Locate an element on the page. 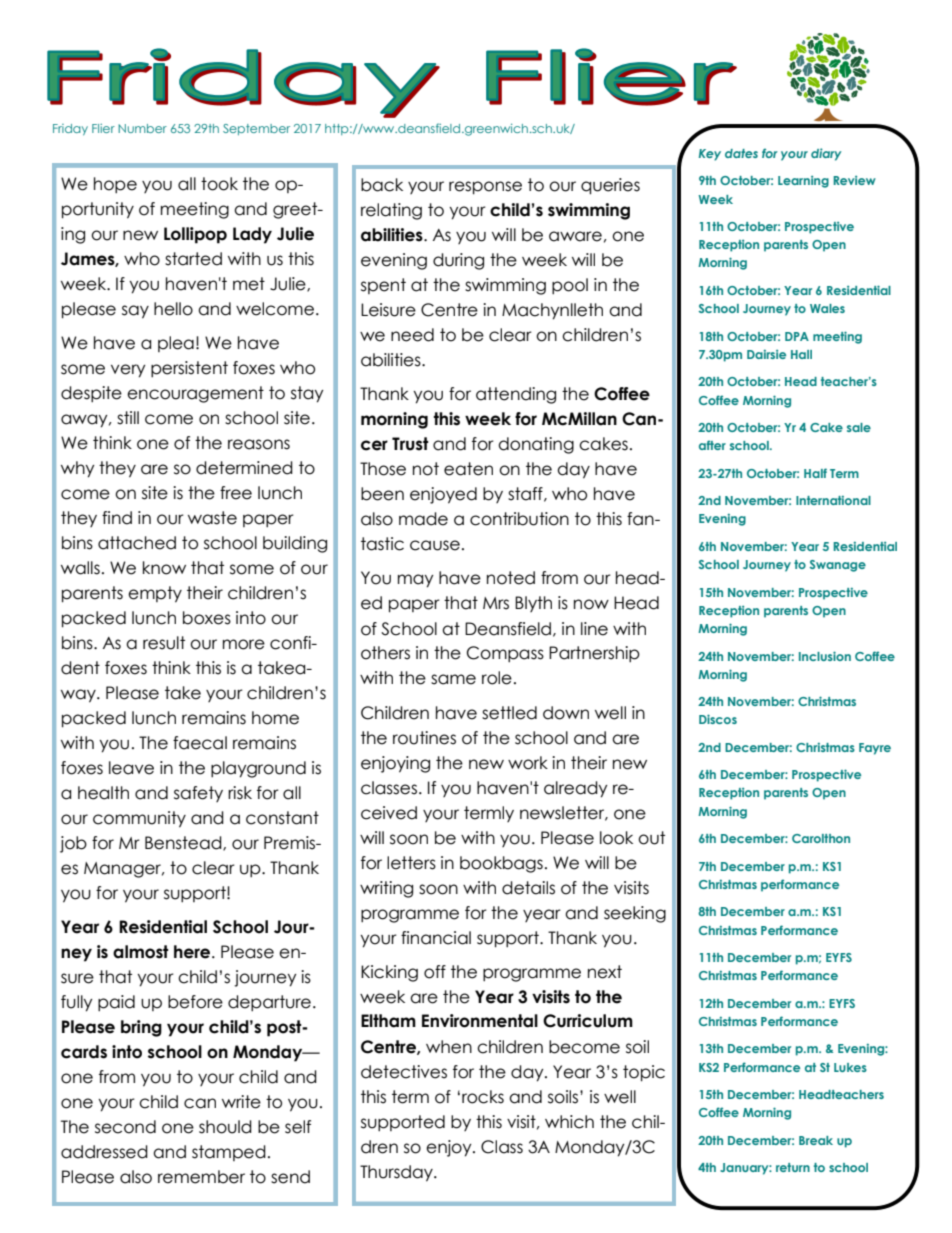 The width and height of the page is (952, 1233). same is located at coordinates (453, 679).
